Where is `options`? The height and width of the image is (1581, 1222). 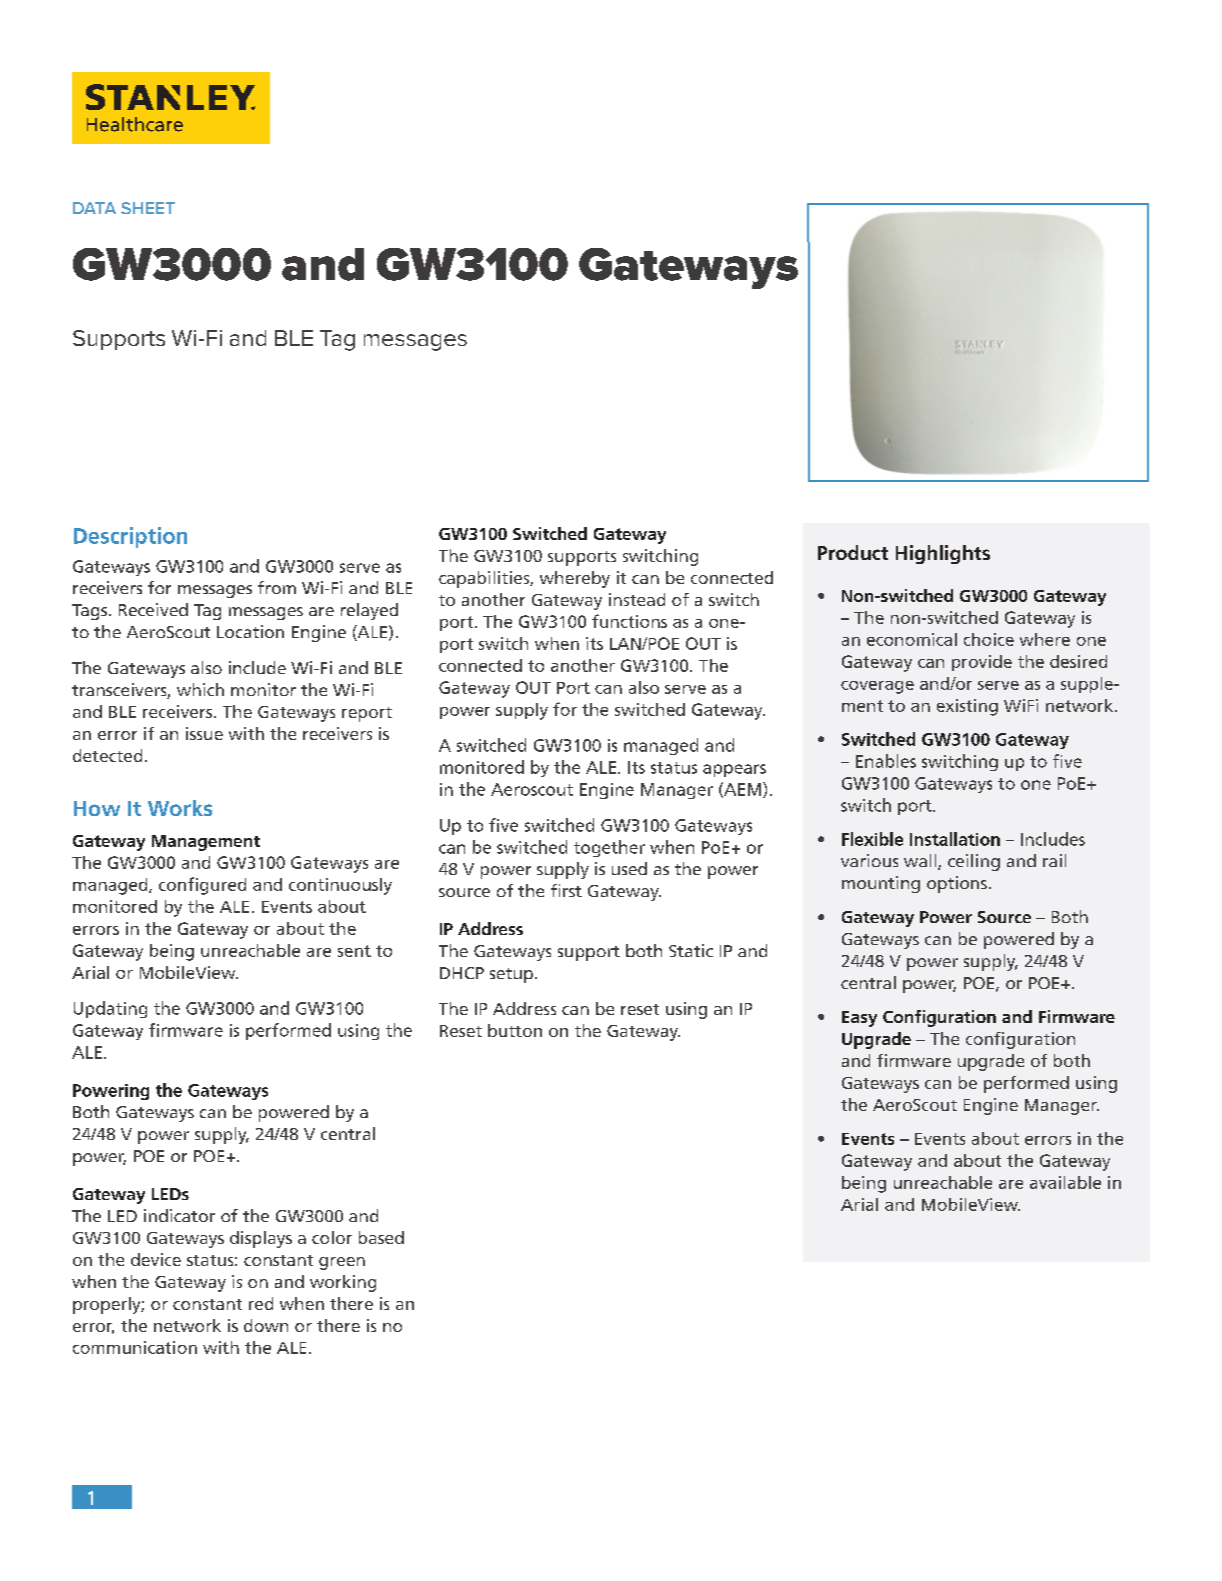
options is located at coordinates (957, 884).
